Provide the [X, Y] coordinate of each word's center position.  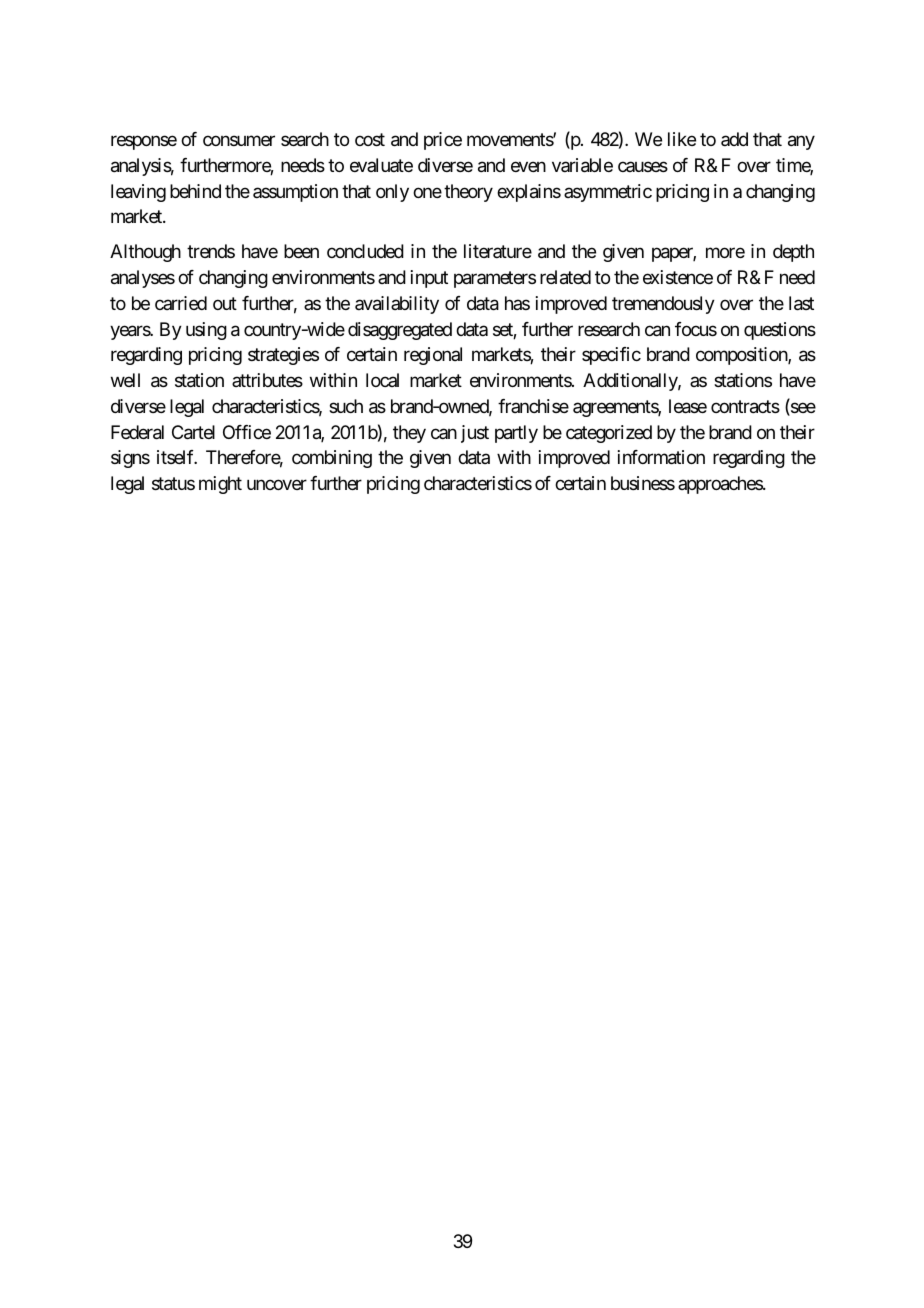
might [220, 485]
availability [397, 305]
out [225, 303]
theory [468, 193]
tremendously [663, 305]
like [682, 139]
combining [332, 459]
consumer [239, 141]
